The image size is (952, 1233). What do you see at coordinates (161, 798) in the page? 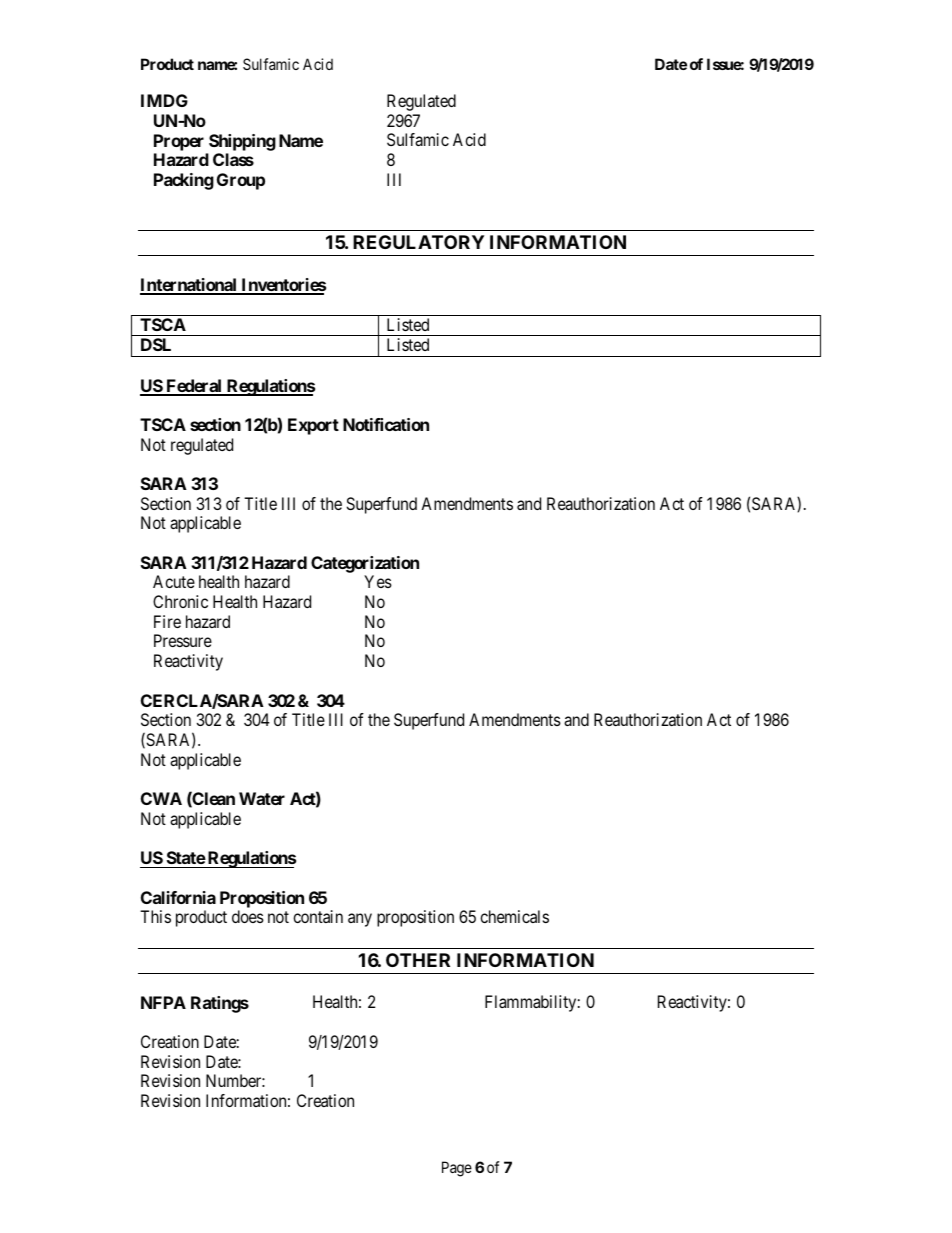
I see `CWA` at bounding box center [161, 798].
